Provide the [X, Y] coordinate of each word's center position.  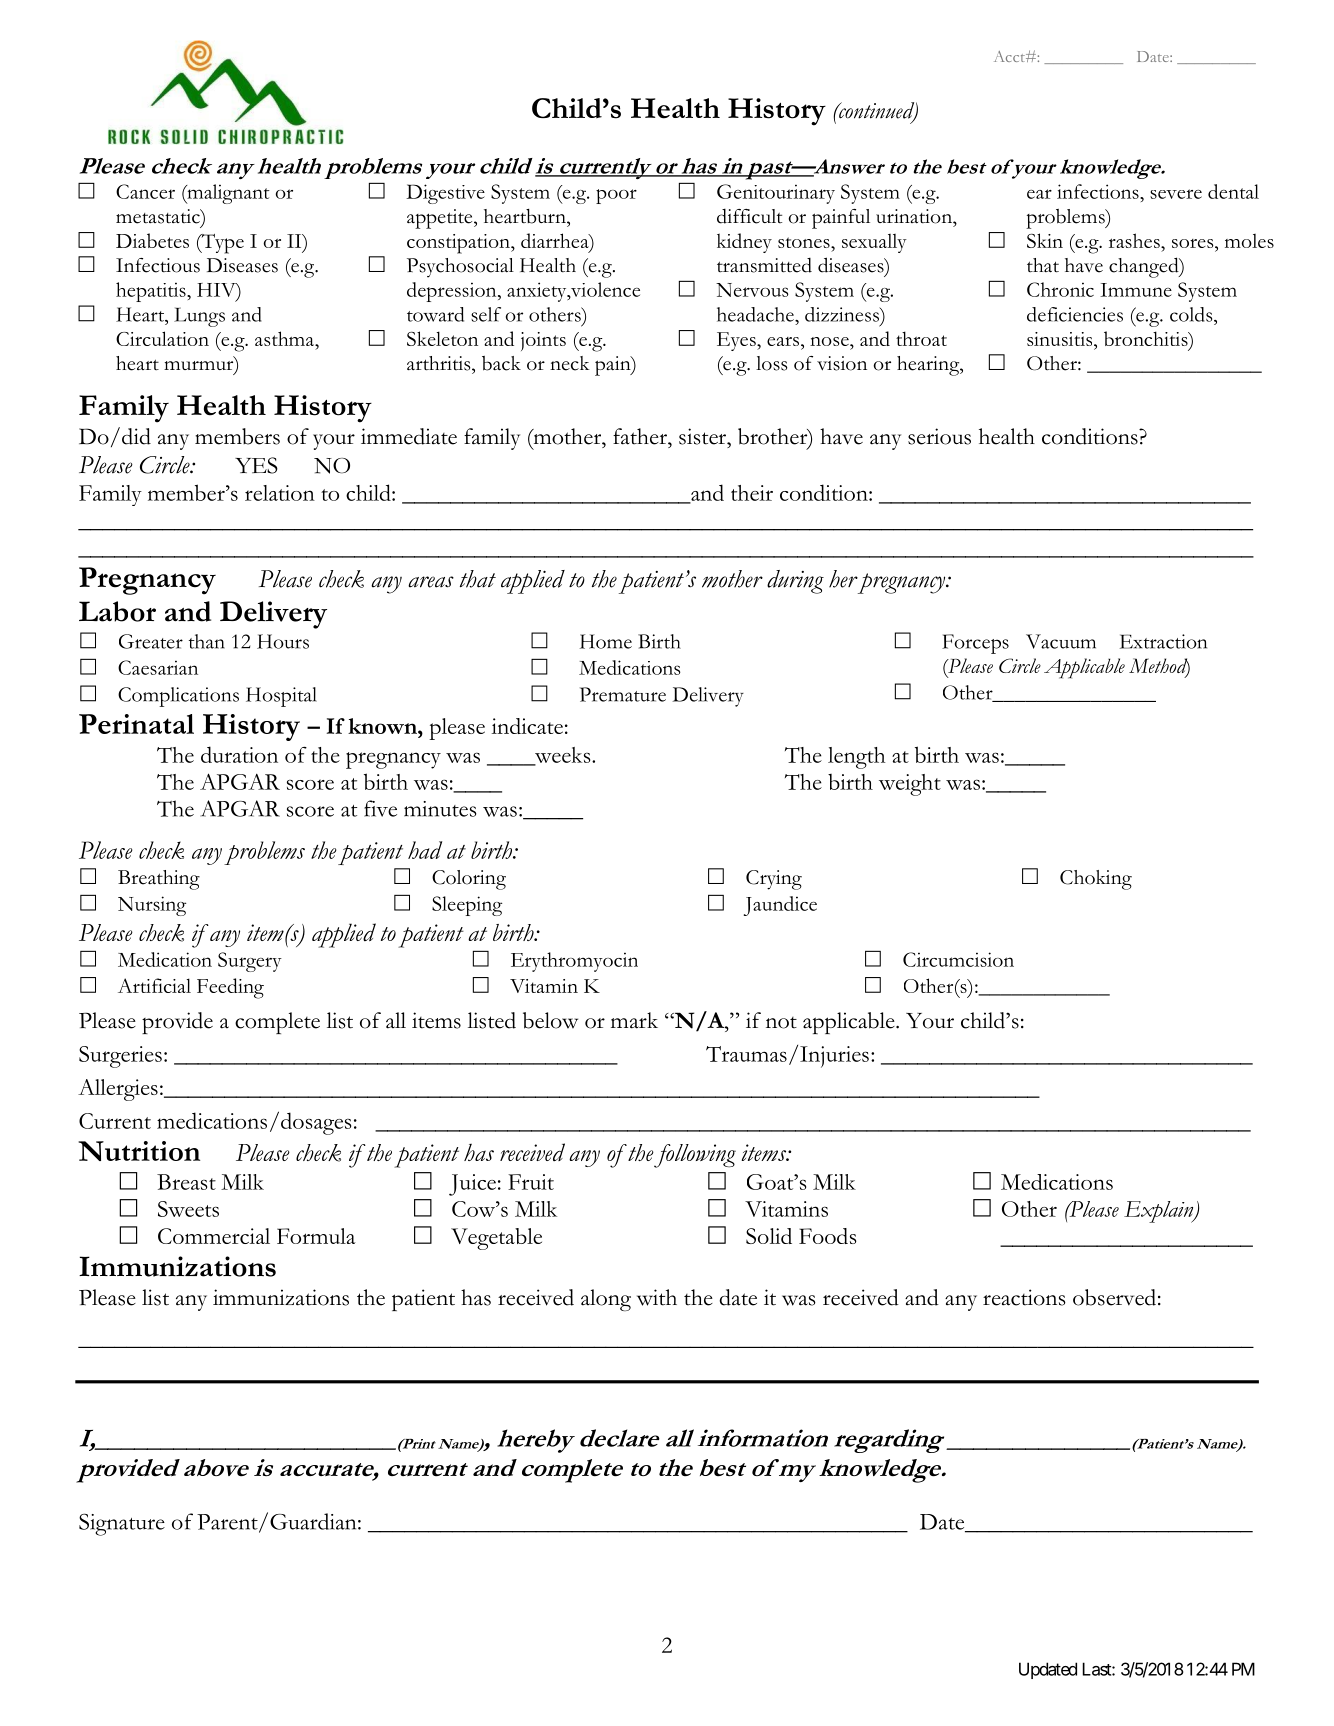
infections [1099, 191]
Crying [774, 880]
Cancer [145, 191]
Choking [1096, 880]
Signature [122, 1524]
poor [616, 196]
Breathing [159, 880]
